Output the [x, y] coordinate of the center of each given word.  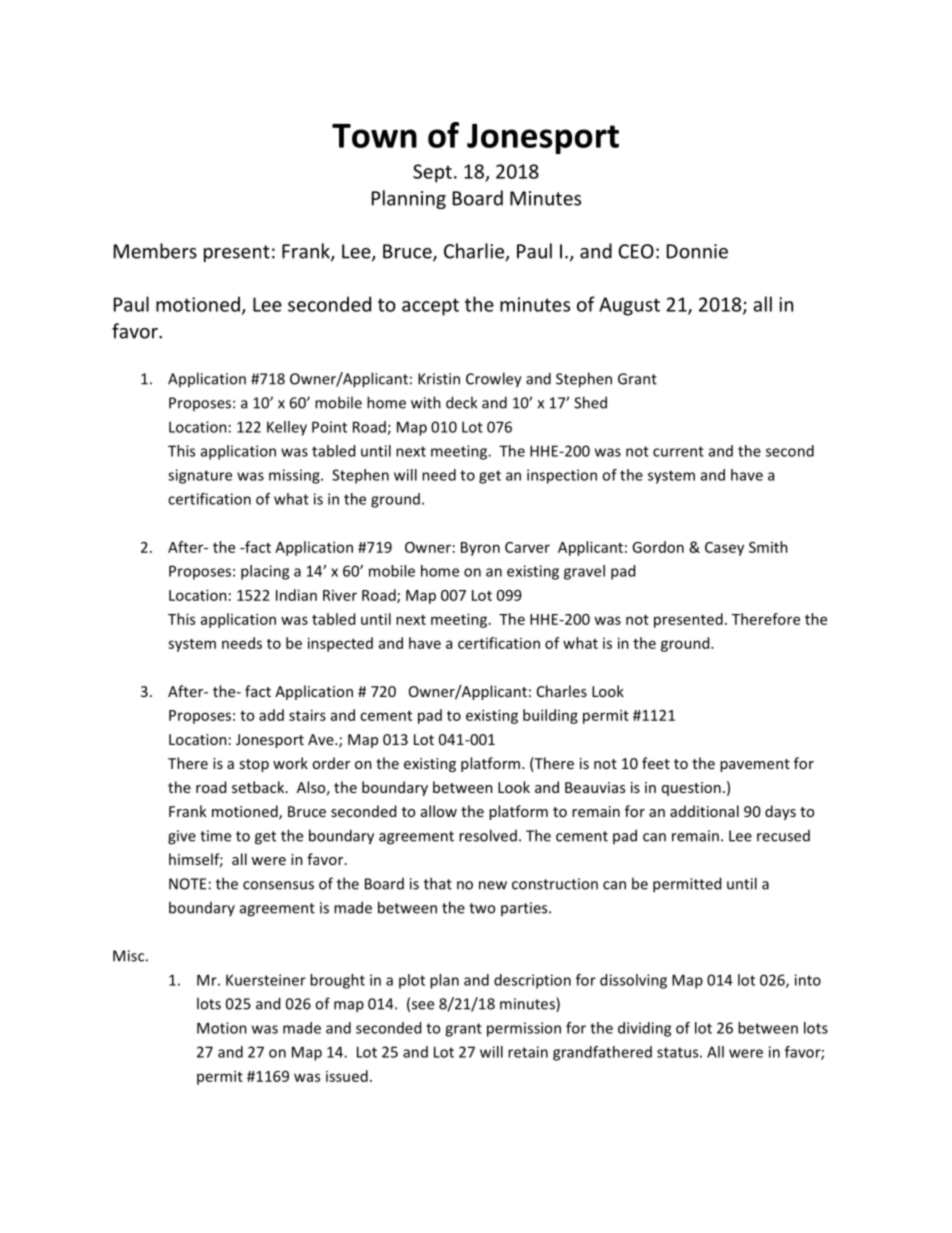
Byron [480, 549]
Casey [724, 549]
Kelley [287, 428]
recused [783, 836]
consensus [278, 885]
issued [347, 1076]
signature [200, 476]
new [493, 885]
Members [155, 251]
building [550, 716]
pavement [755, 765]
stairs [307, 715]
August [629, 306]
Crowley [494, 380]
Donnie [697, 251]
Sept [432, 173]
